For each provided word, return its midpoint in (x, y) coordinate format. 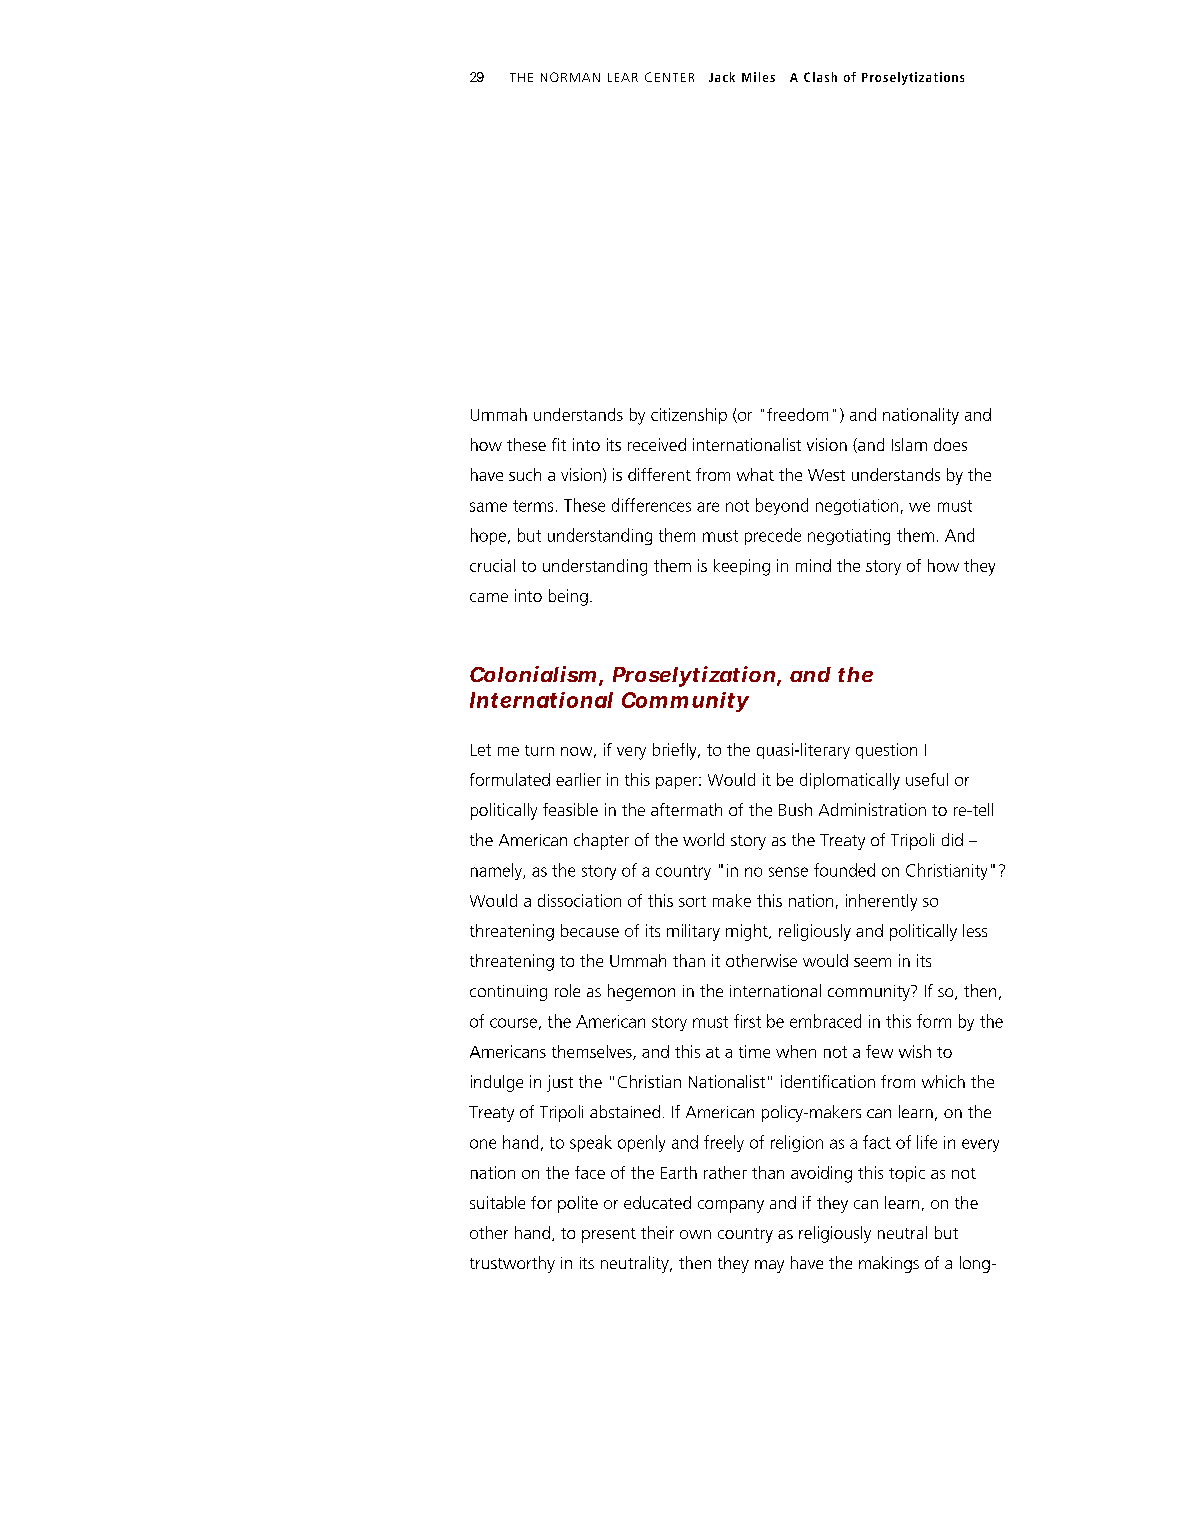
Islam (909, 444)
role (567, 990)
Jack (722, 77)
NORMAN (570, 77)
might (748, 932)
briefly (676, 751)
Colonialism (535, 675)
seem (872, 962)
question (886, 751)
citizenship (689, 416)
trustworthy (512, 1264)
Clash (820, 77)
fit (559, 444)
